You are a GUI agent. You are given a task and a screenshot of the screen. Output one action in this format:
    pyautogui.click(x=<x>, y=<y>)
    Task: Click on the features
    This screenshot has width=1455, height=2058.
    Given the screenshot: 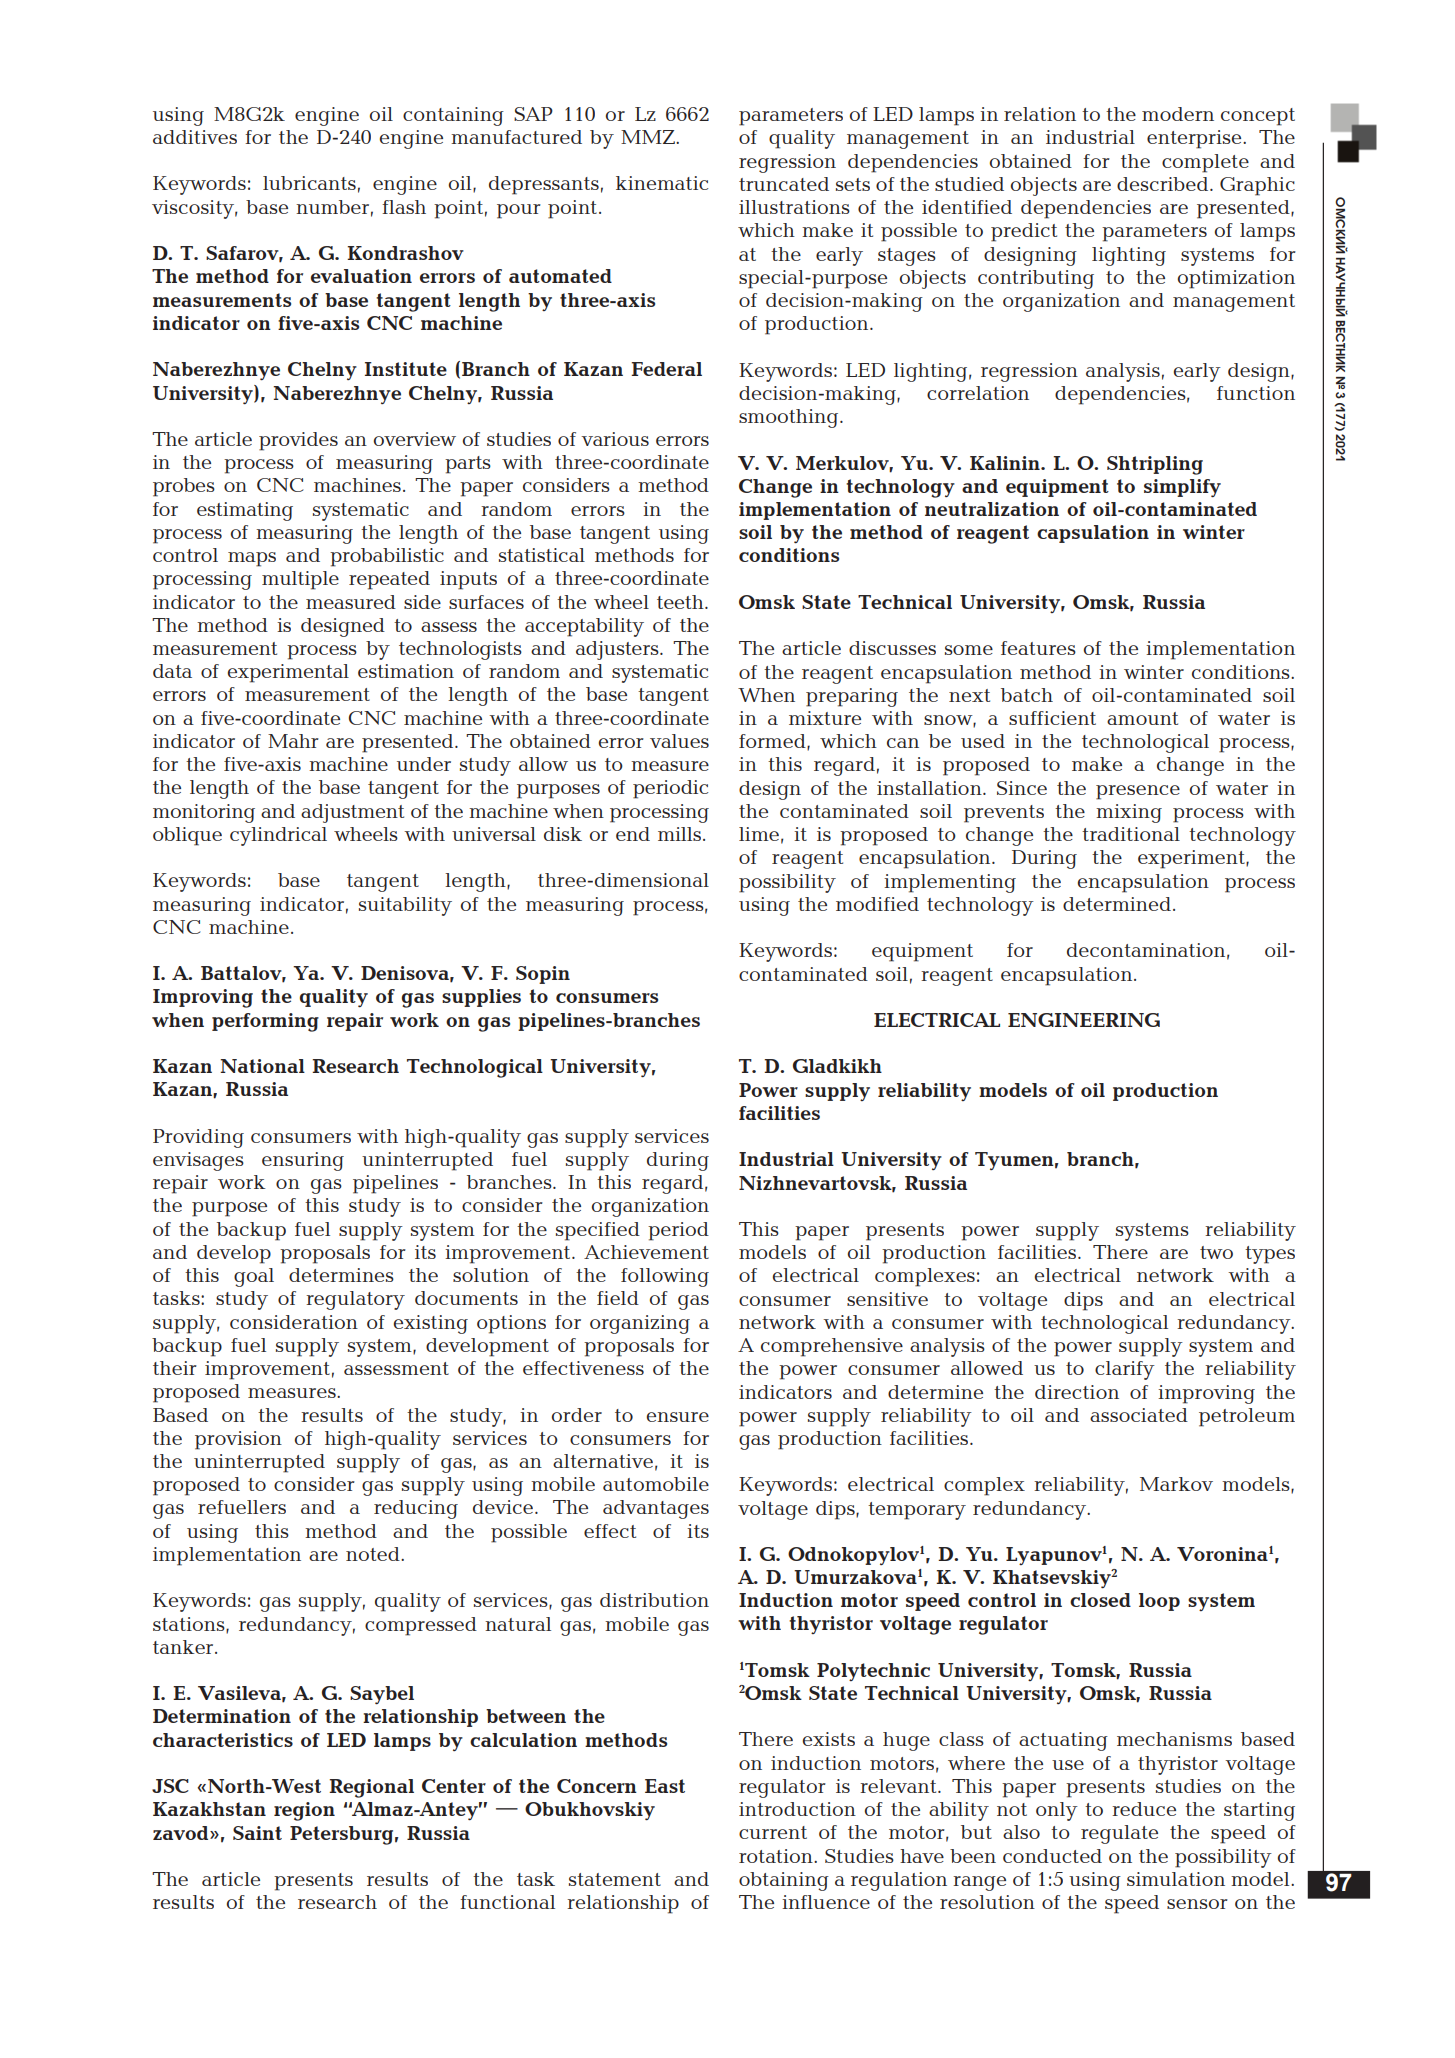 What is the action you would take?
    pyautogui.click(x=1038, y=648)
